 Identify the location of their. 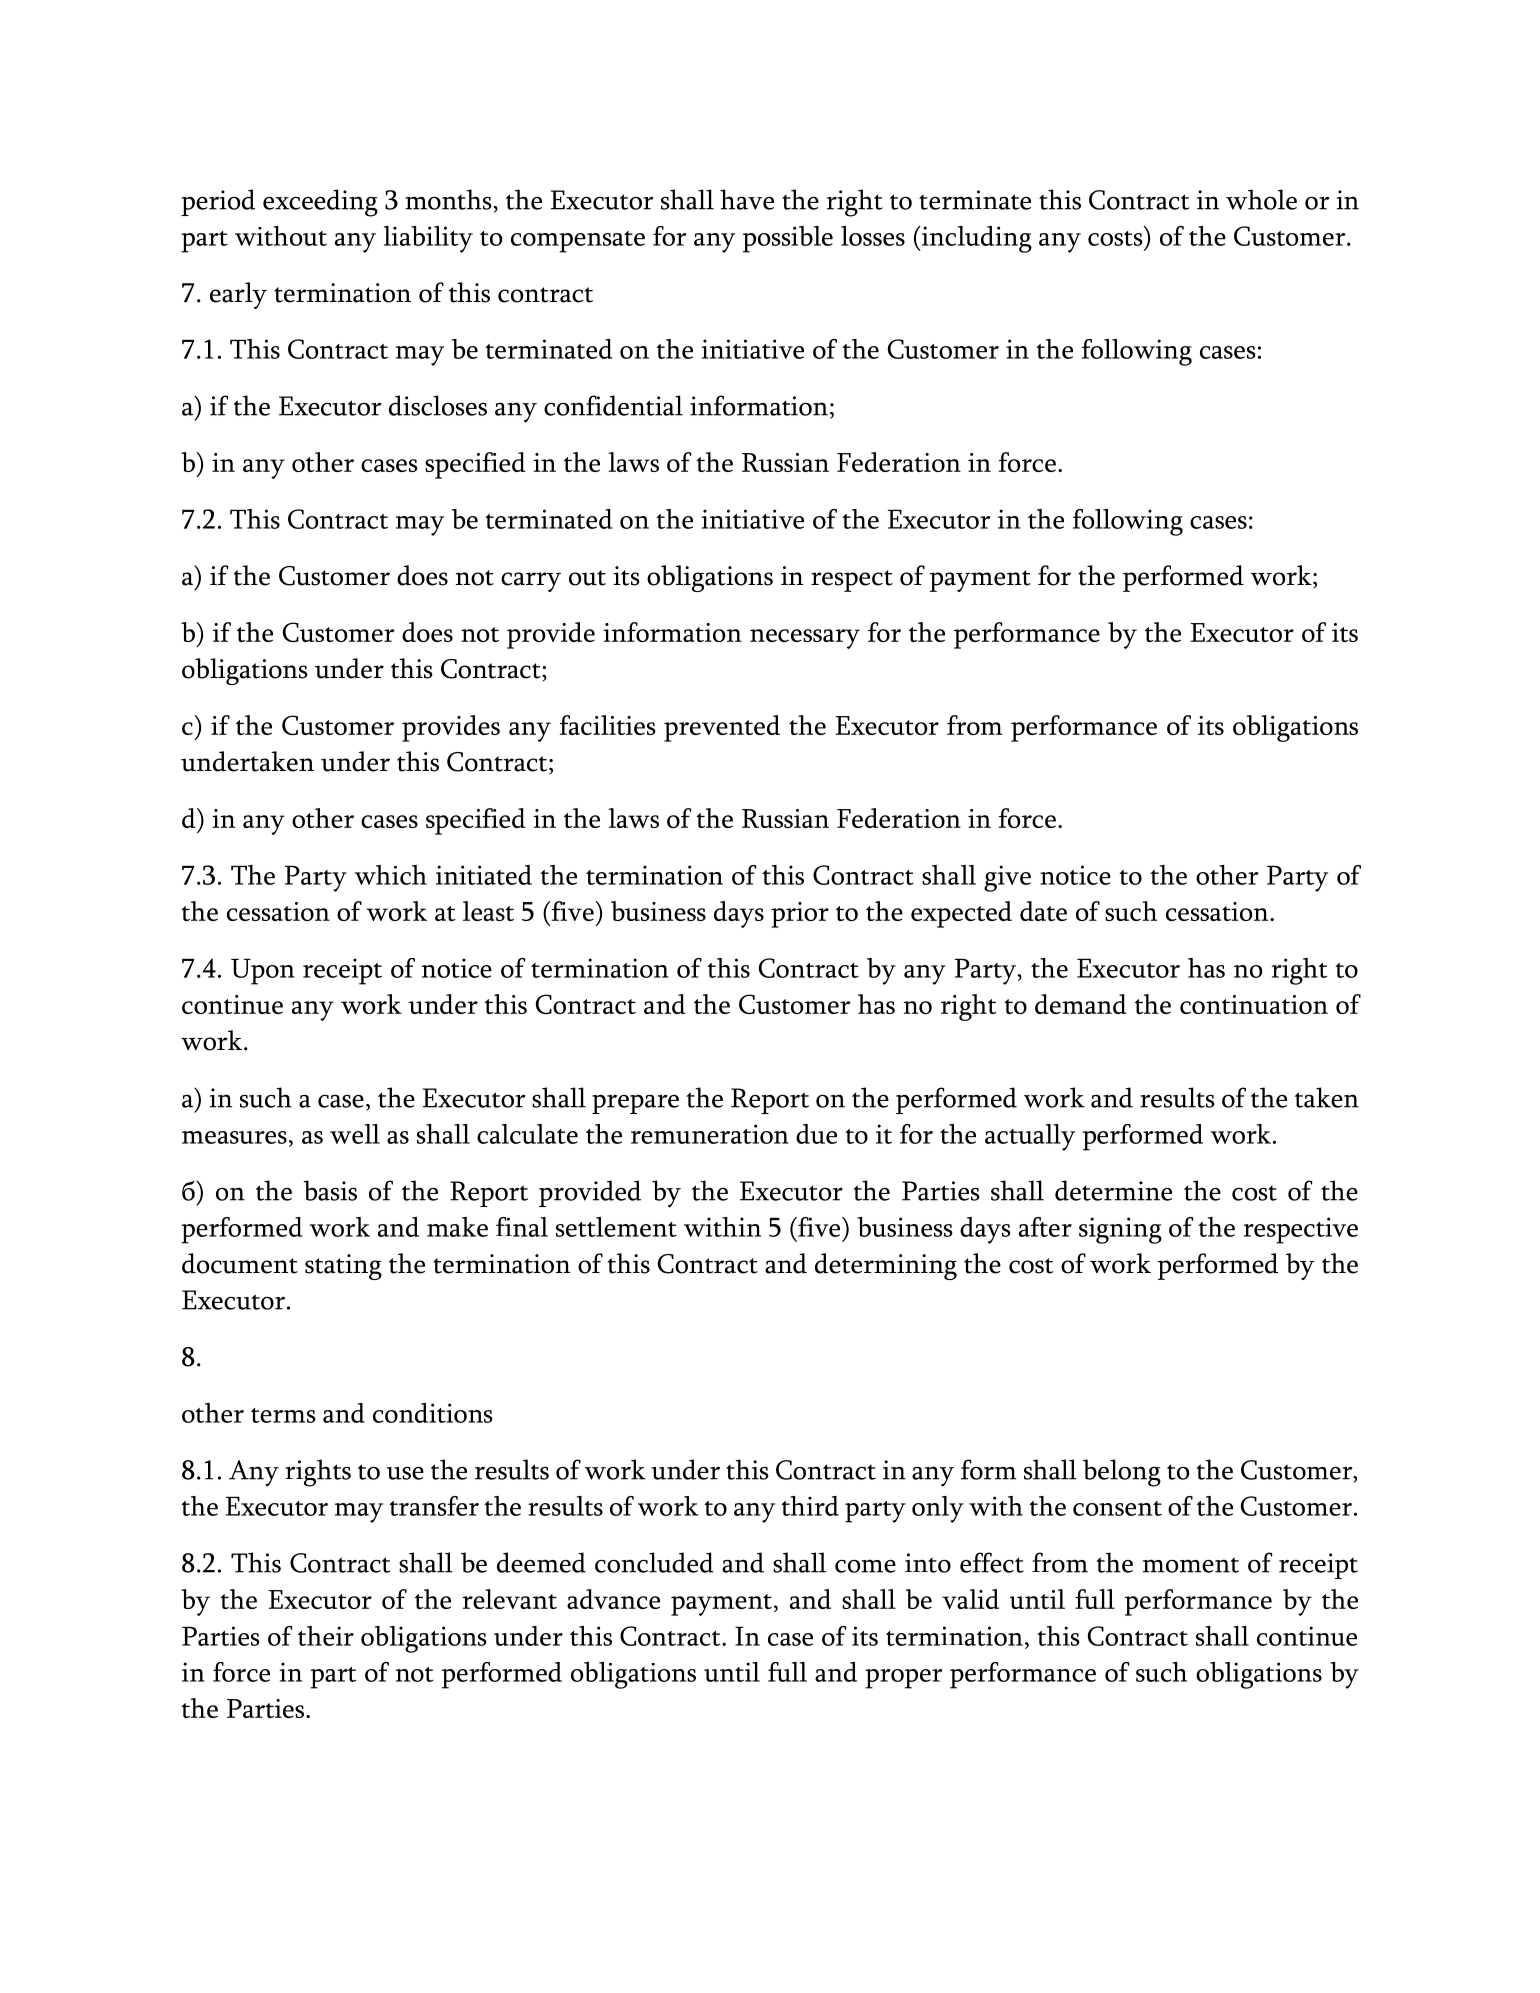
(326, 1636).
